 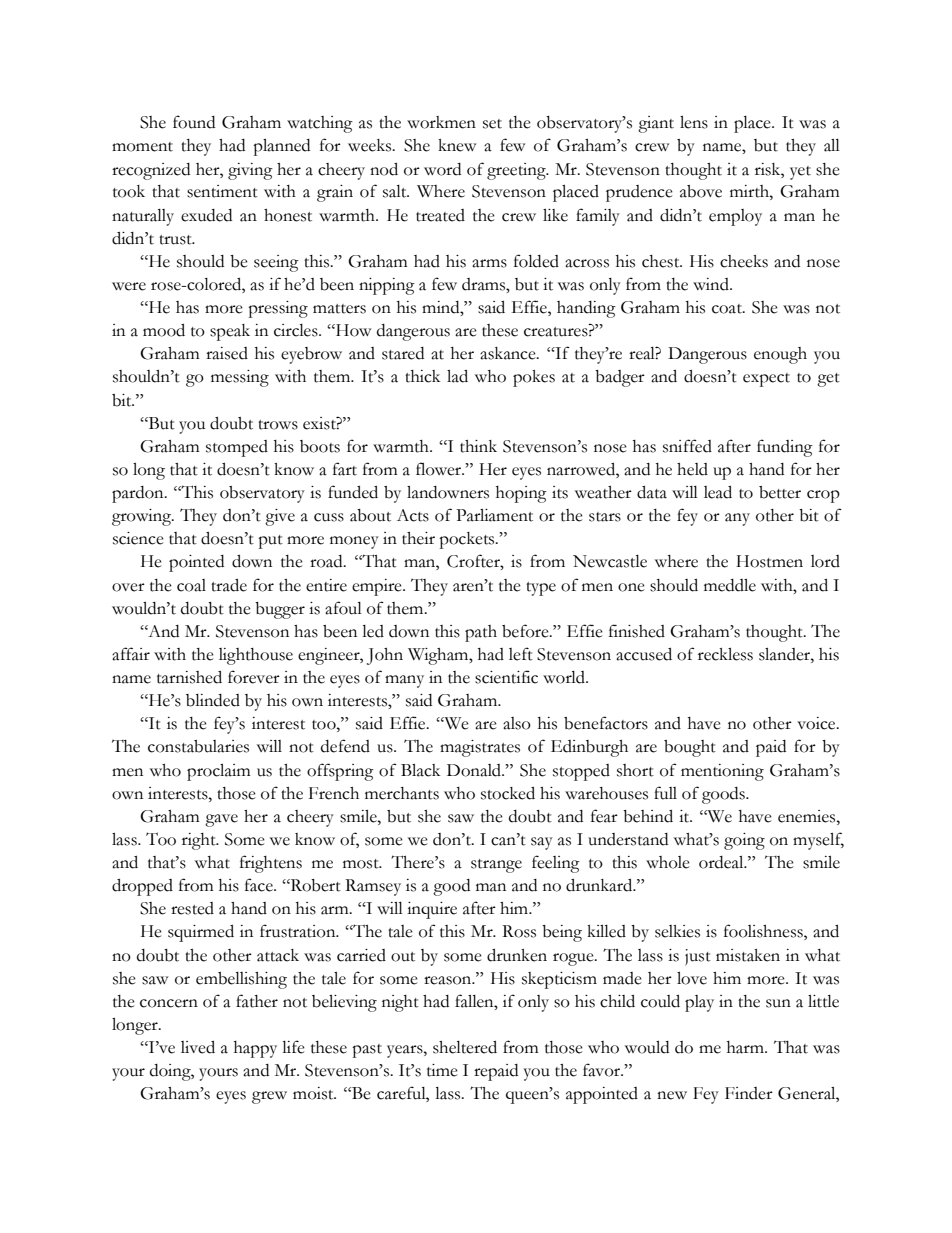 I want to click on knew, so click(x=457, y=145).
